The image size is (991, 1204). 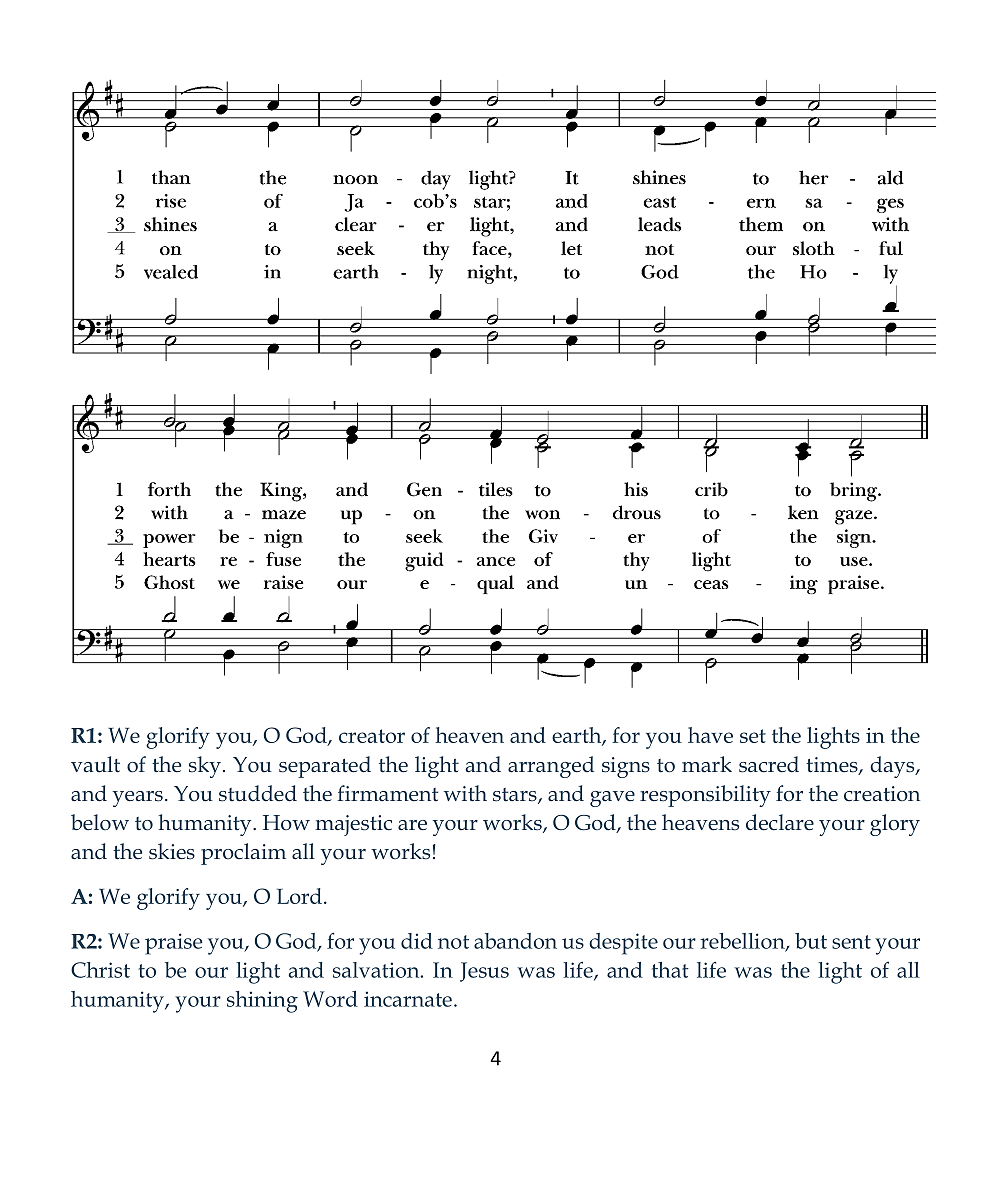 What do you see at coordinates (262, 1002) in the screenshot?
I see `shining` at bounding box center [262, 1002].
